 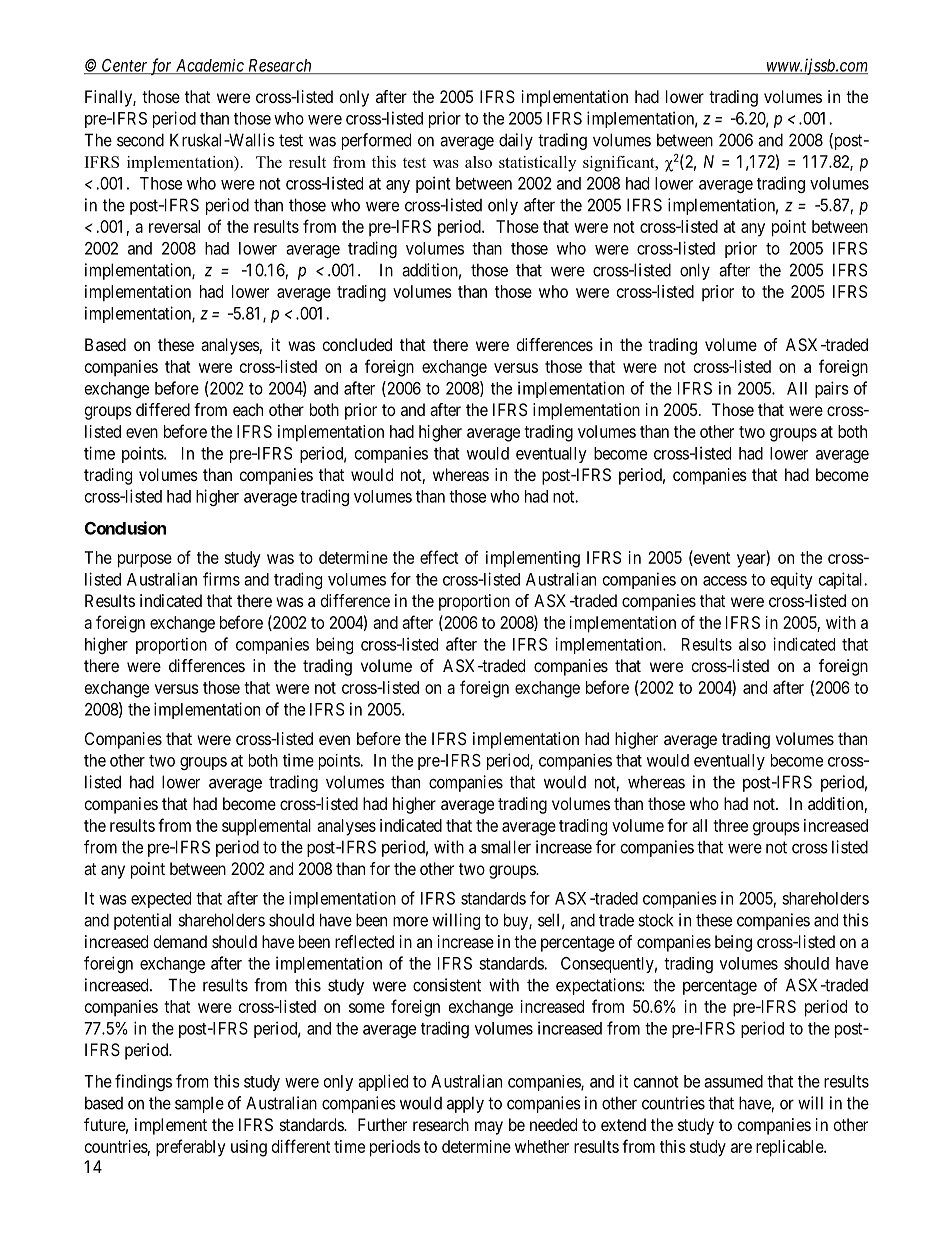 I want to click on may, so click(x=489, y=1128).
